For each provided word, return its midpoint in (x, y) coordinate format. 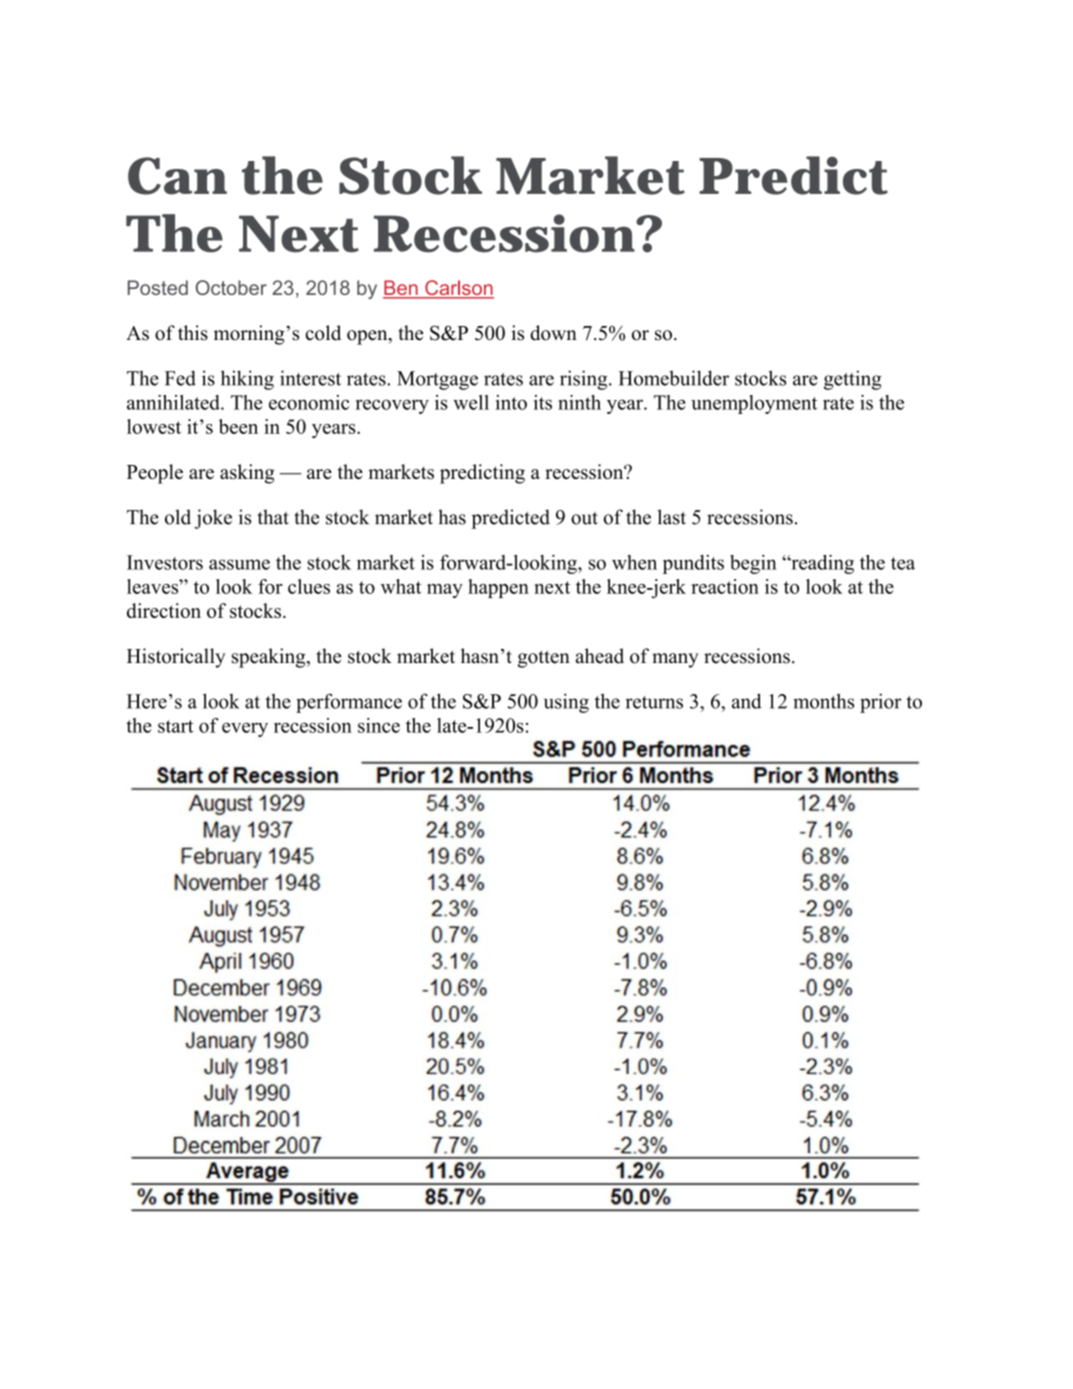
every (245, 729)
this (193, 333)
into (511, 402)
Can (177, 176)
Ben (401, 289)
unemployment (754, 404)
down (553, 333)
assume (239, 564)
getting (853, 380)
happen (498, 588)
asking (247, 474)
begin (753, 564)
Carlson (458, 289)
